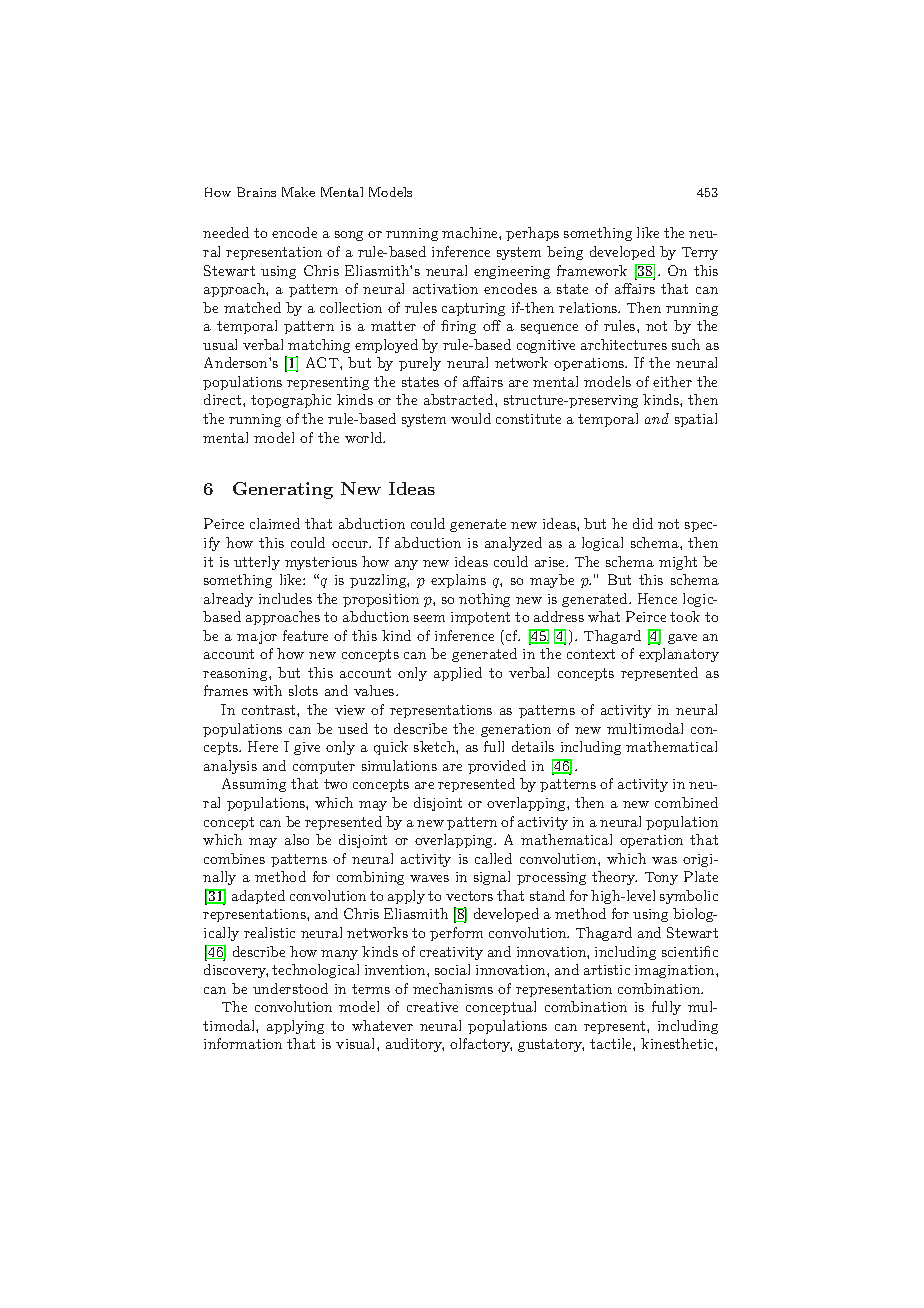 The image size is (924, 1308). I want to click on Terry, so click(700, 253).
